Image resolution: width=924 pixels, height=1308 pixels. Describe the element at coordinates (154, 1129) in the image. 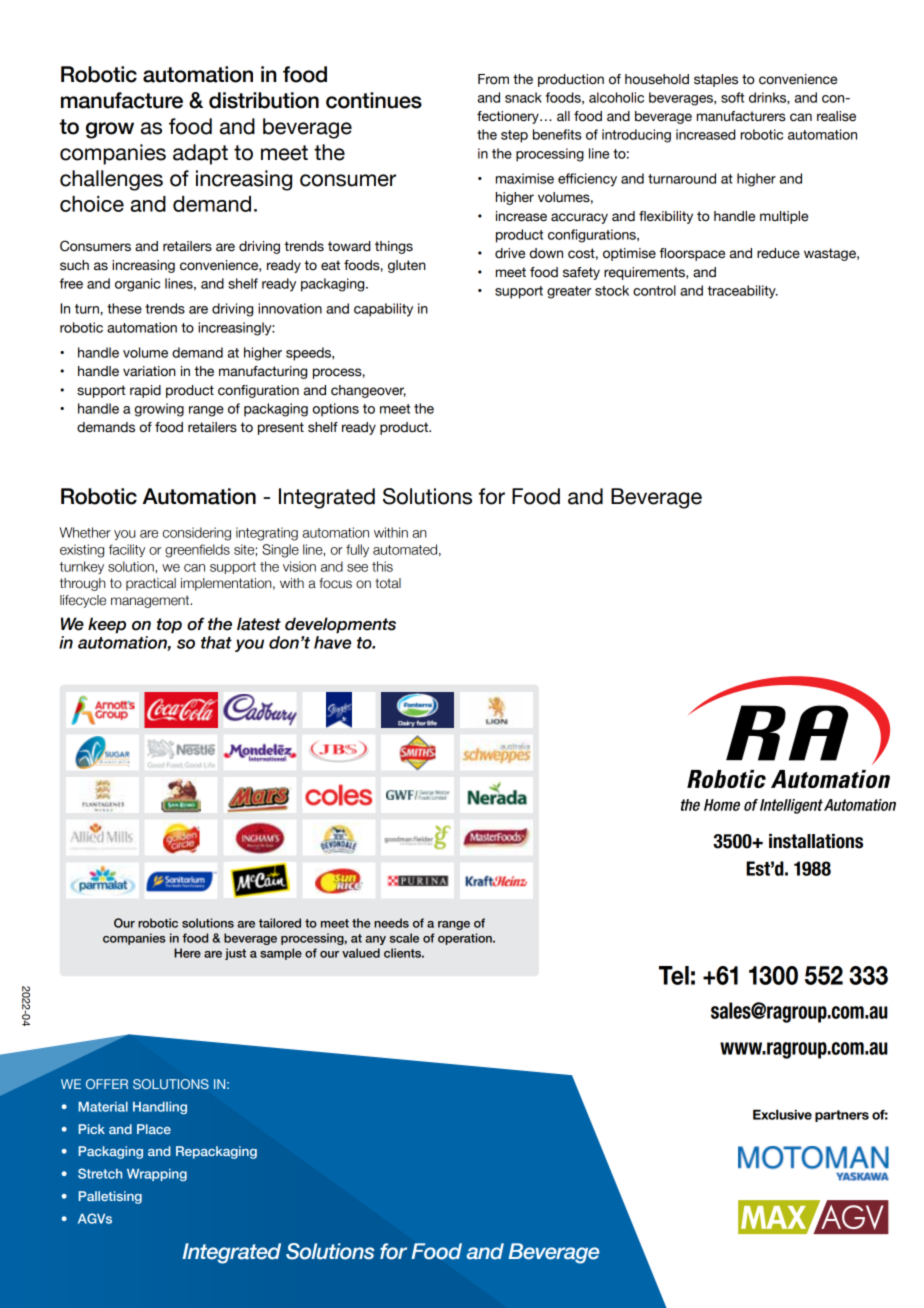

I see `Place` at that location.
